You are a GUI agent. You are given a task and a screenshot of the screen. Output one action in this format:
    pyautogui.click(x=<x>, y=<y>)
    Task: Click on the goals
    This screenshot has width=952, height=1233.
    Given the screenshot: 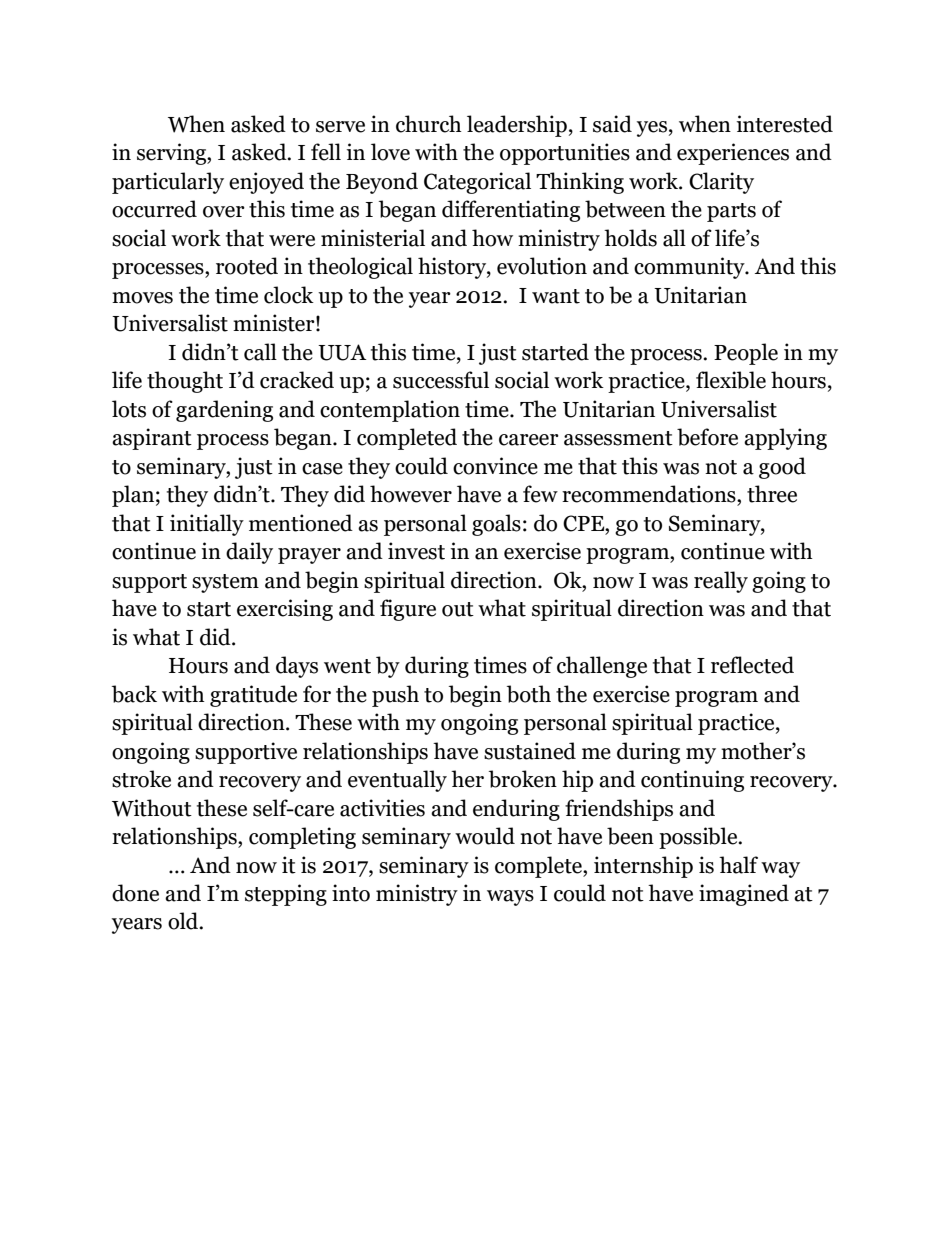 What is the action you would take?
    pyautogui.click(x=496, y=525)
